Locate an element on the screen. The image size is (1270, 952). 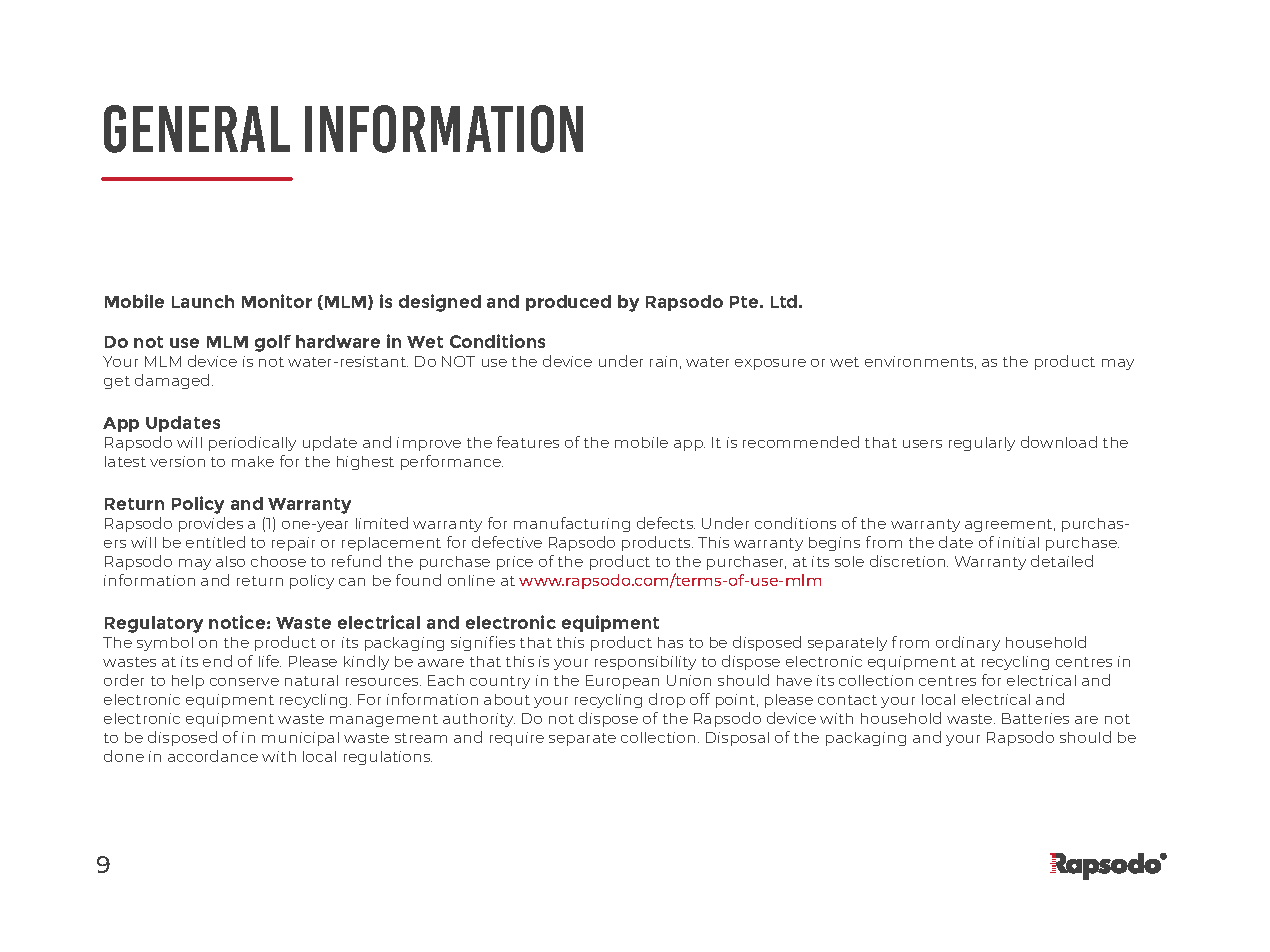
initial is located at coordinates (1018, 542).
